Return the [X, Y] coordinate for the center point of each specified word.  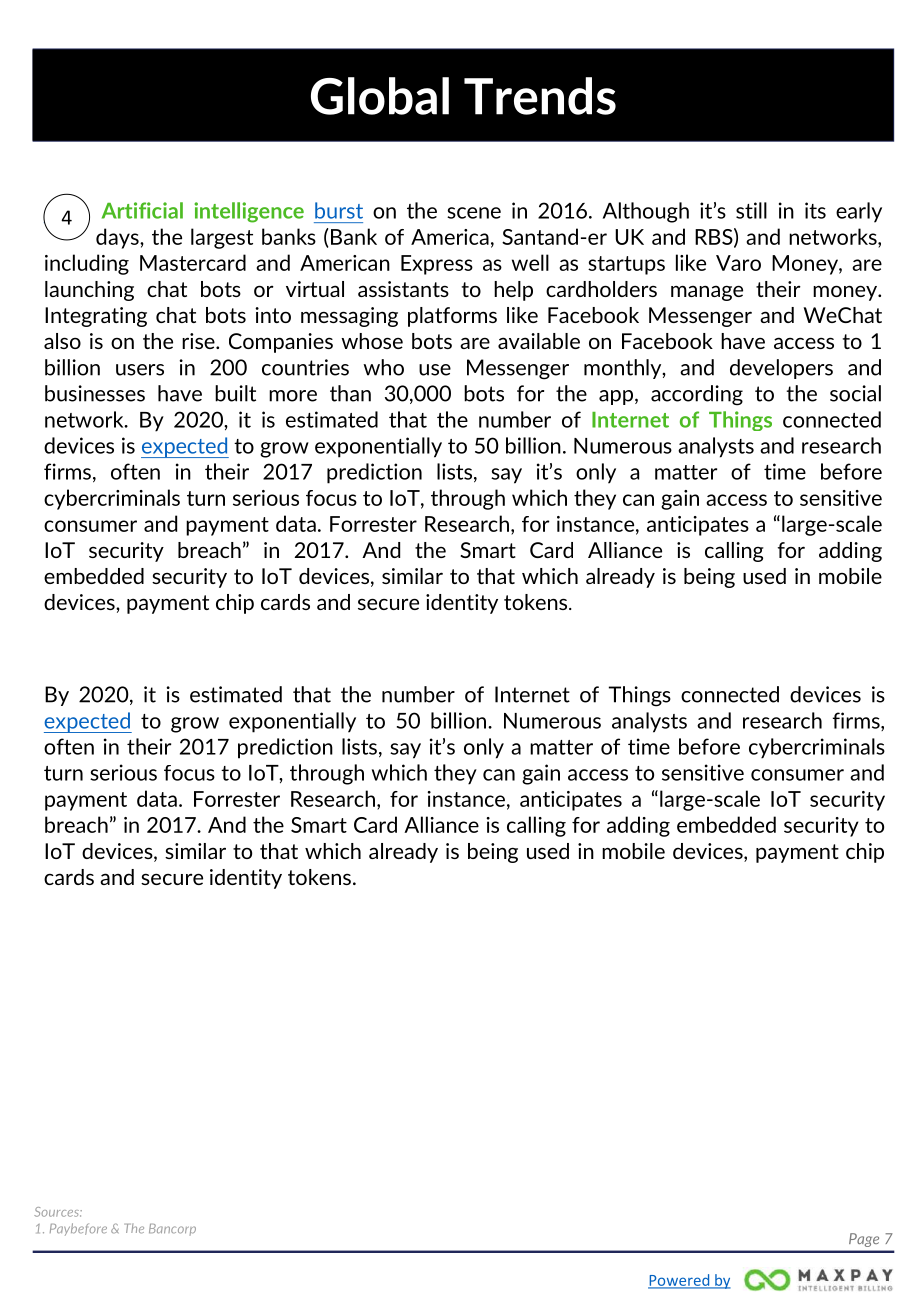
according [697, 395]
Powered [680, 1281]
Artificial [142, 210]
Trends [540, 96]
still [751, 210]
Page [864, 1240]
